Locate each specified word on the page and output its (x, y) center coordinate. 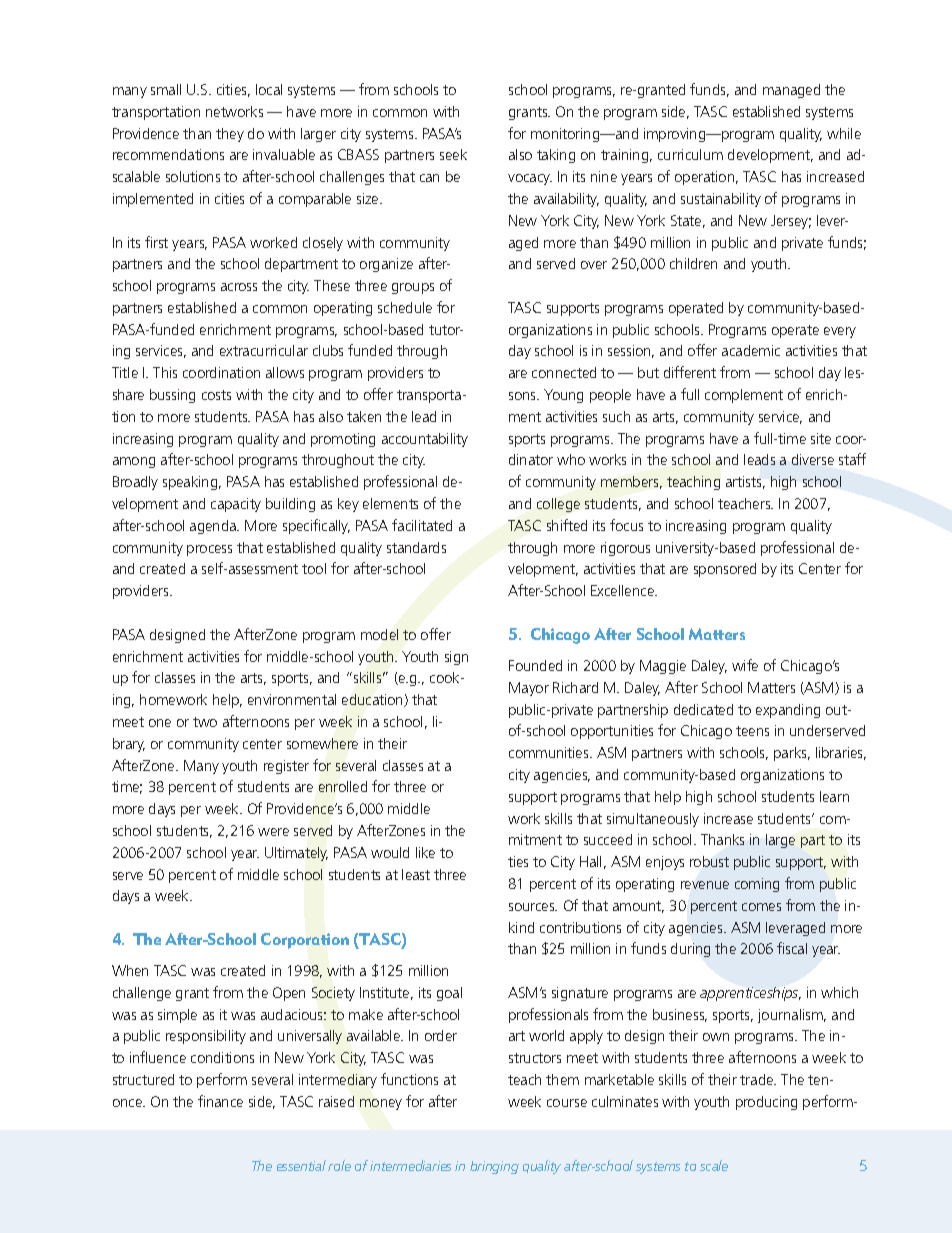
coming (757, 885)
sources (533, 907)
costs (216, 395)
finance (220, 1101)
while (844, 133)
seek (453, 154)
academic (751, 350)
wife (745, 665)
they (230, 135)
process (209, 550)
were (273, 832)
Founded (535, 665)
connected (564, 372)
